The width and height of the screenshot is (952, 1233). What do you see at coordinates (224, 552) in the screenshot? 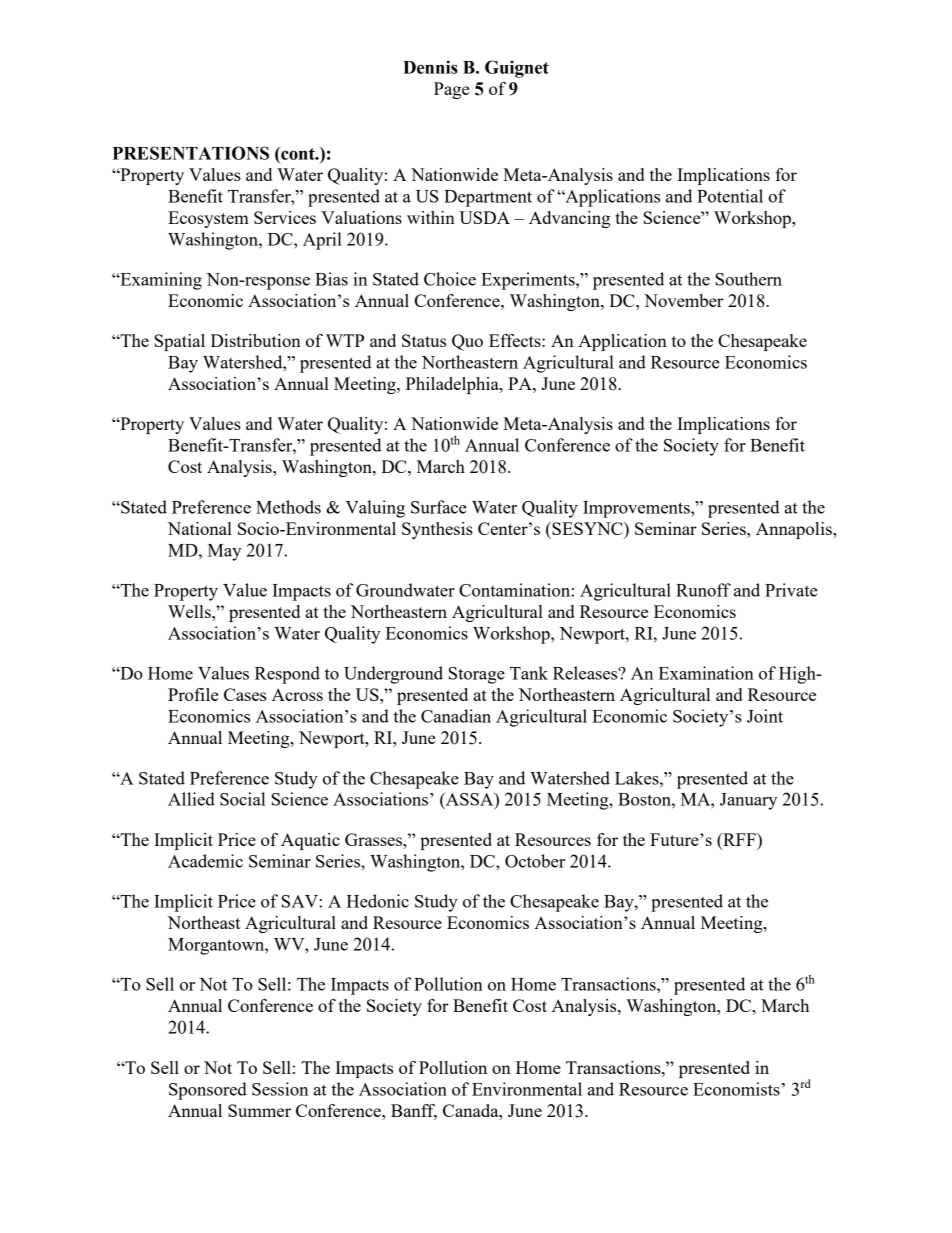
I see `May` at bounding box center [224, 552].
